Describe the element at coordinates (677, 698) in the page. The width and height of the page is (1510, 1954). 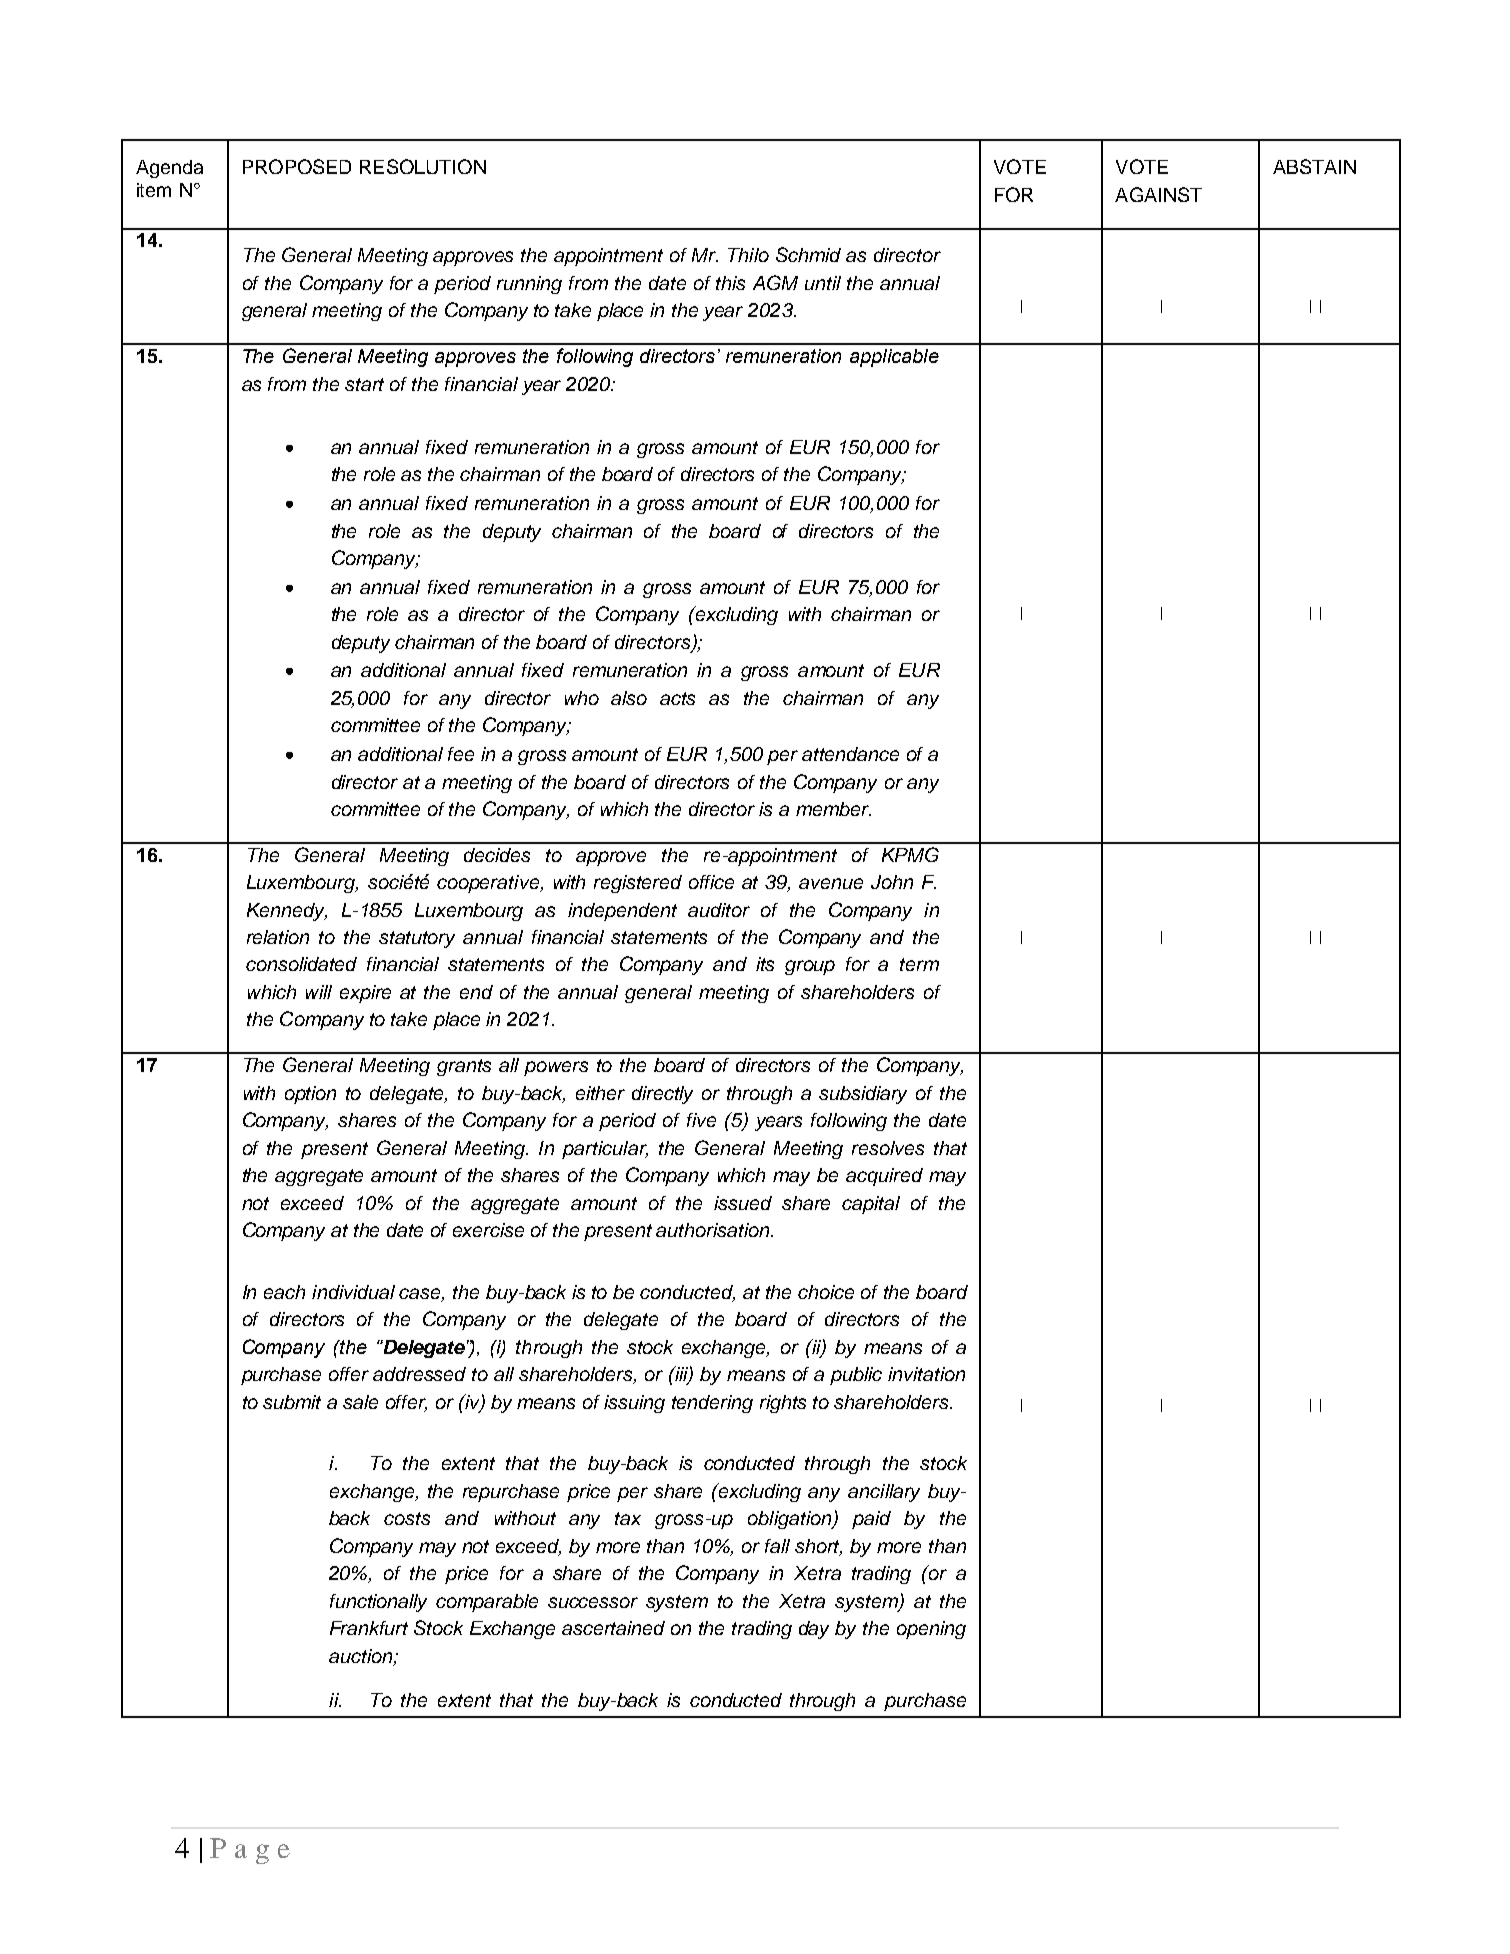
I see `acts` at that location.
